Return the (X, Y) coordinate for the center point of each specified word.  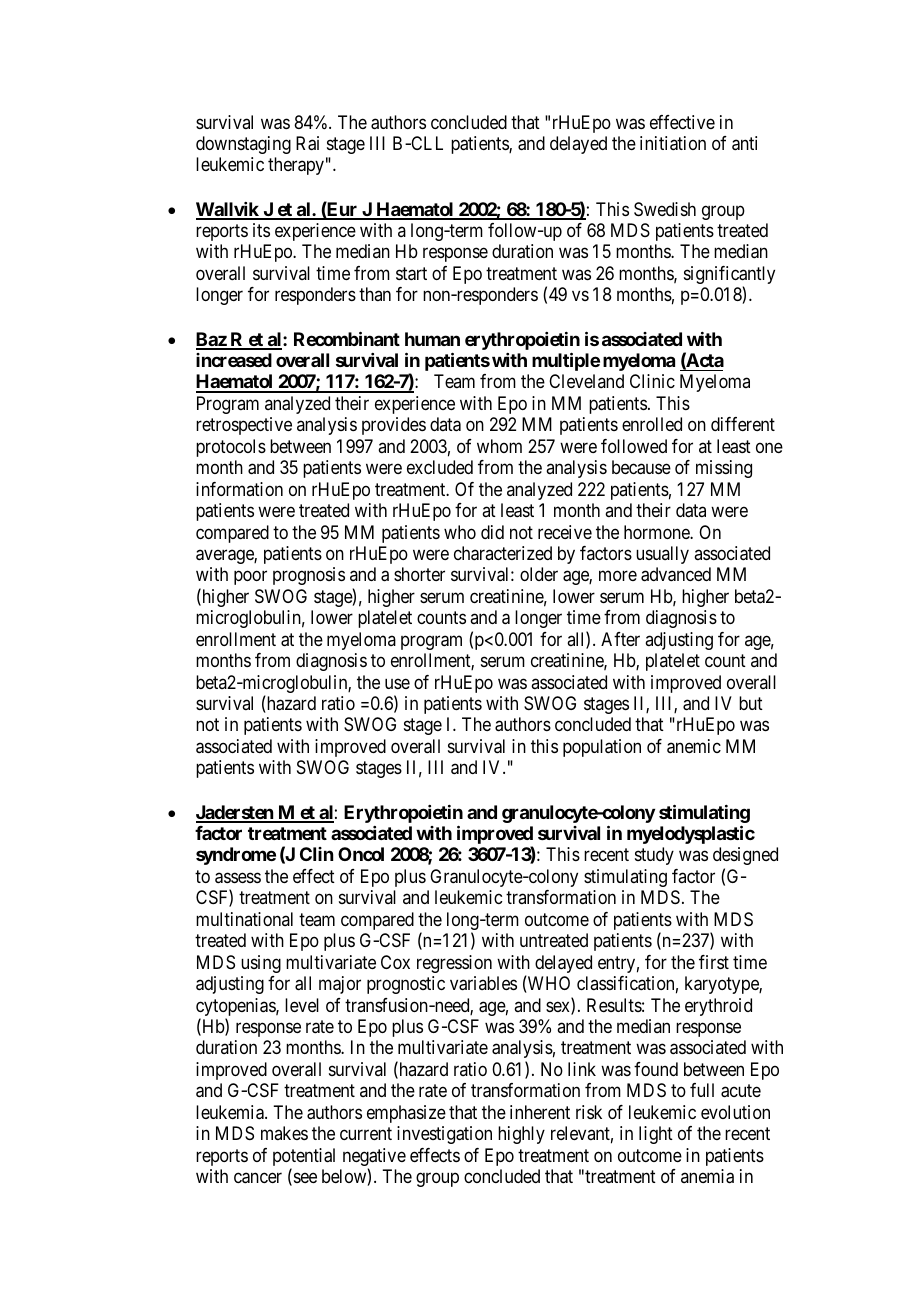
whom (499, 446)
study (654, 856)
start (411, 274)
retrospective (244, 426)
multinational (244, 919)
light (656, 1135)
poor (250, 578)
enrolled (652, 424)
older (539, 574)
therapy (296, 166)
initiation (673, 143)
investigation (444, 1135)
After (620, 639)
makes (284, 1133)
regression (454, 964)
